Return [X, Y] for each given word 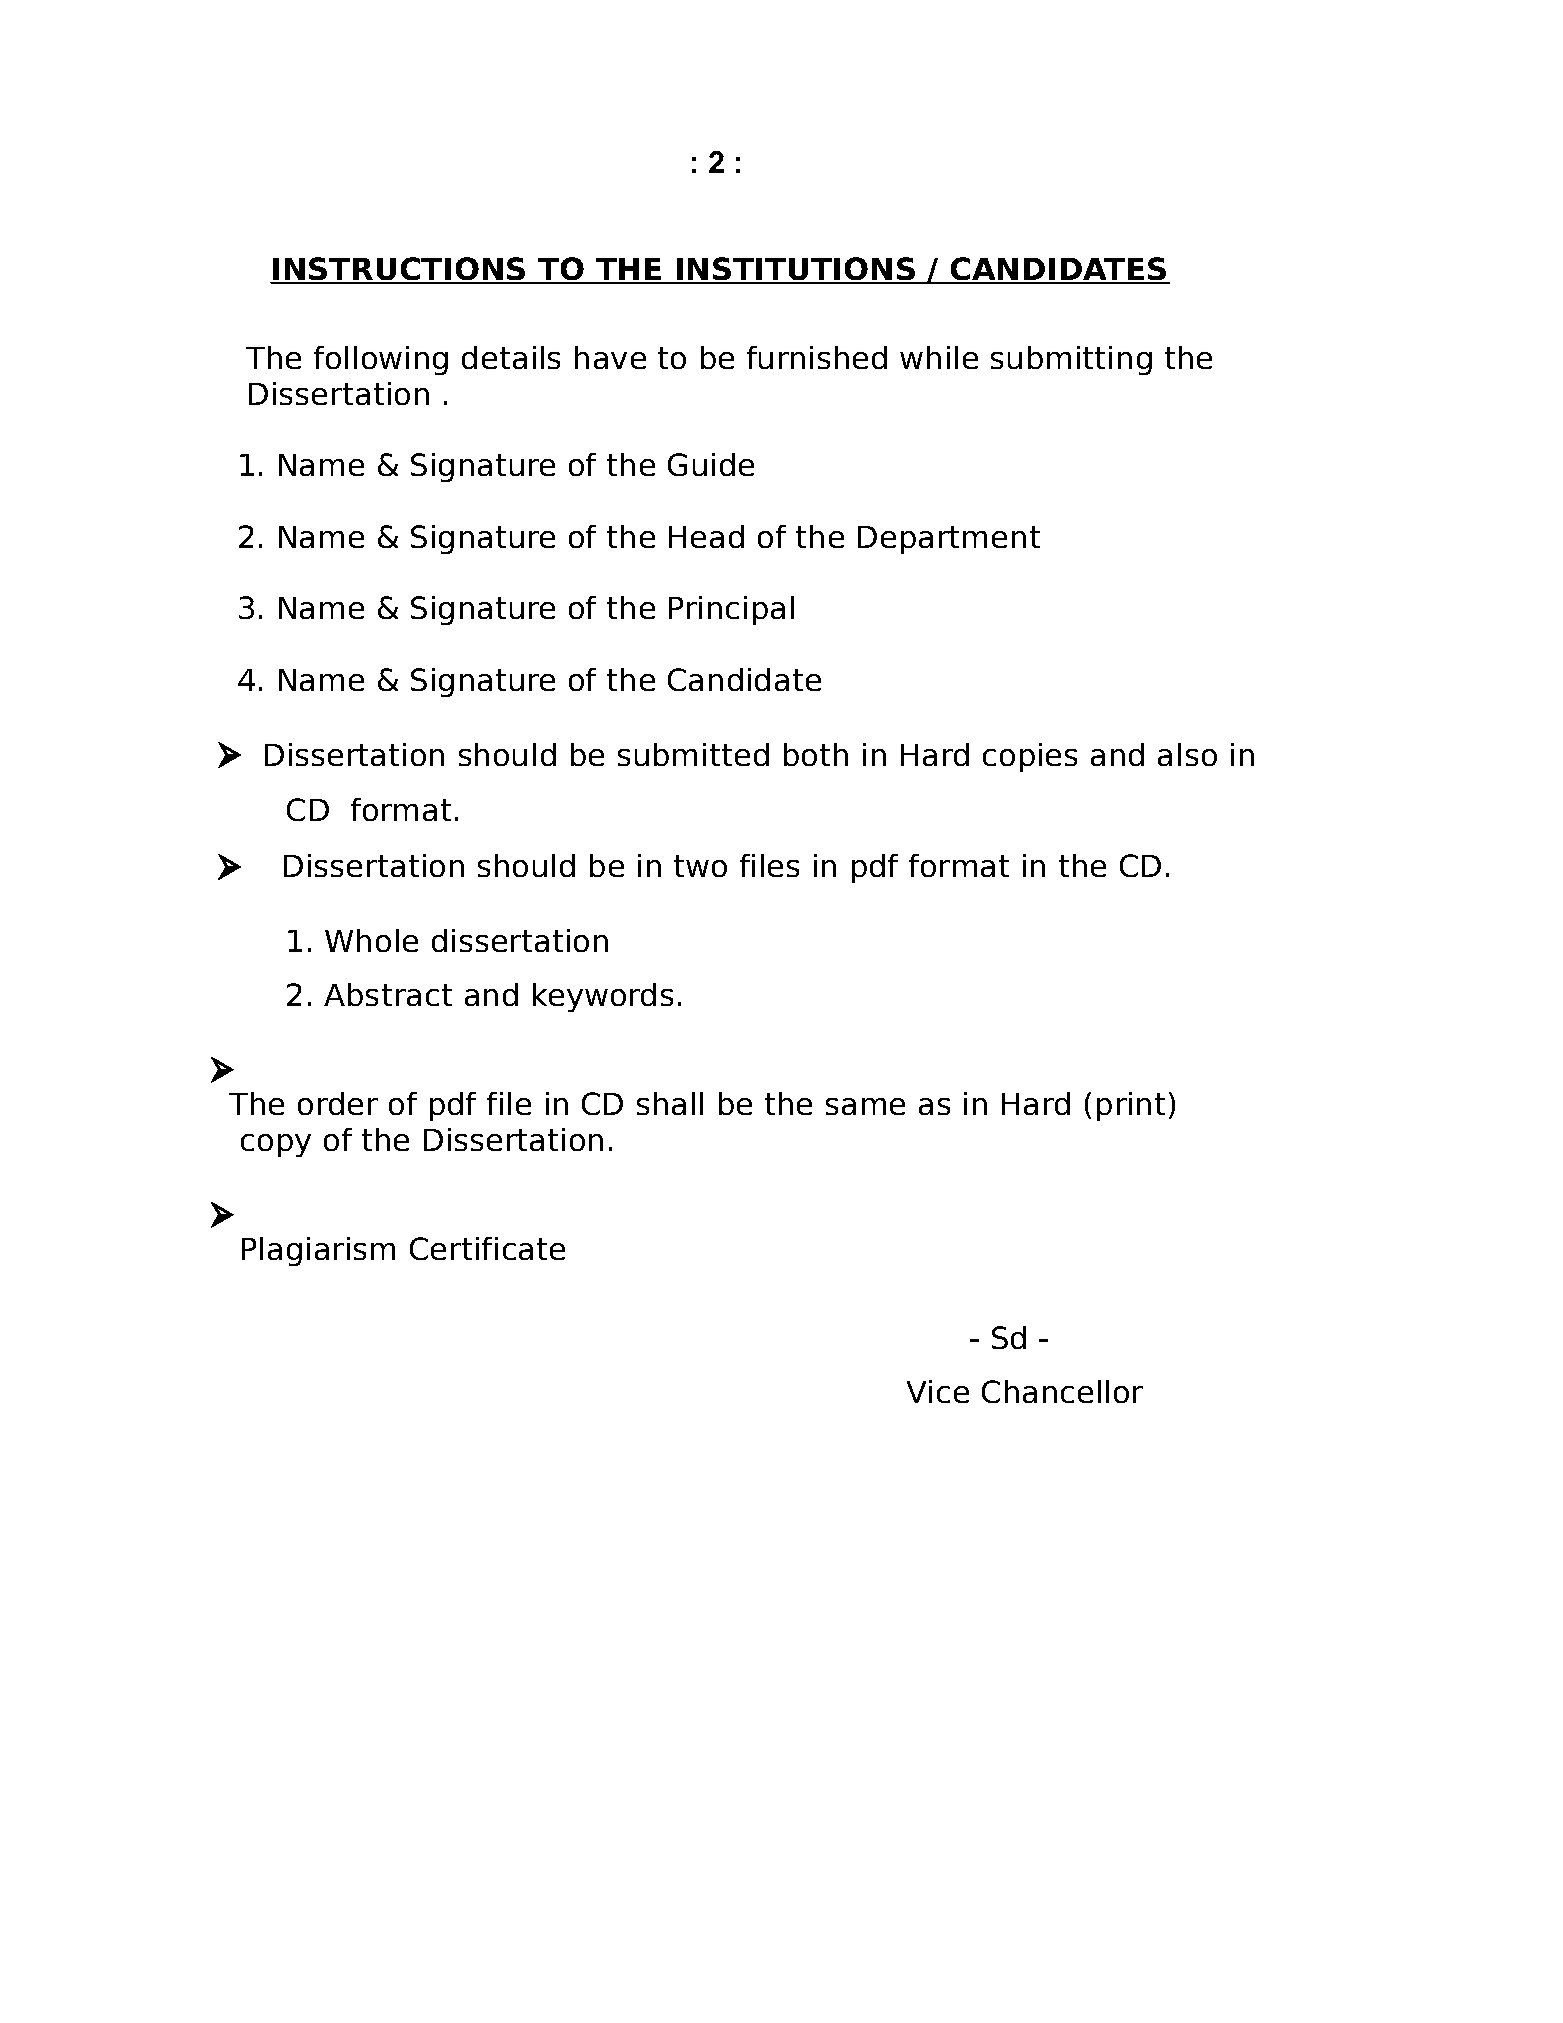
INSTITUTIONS [795, 270]
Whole [371, 940]
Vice [938, 1391]
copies [1030, 757]
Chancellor [1062, 1391]
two [700, 866]
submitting [1071, 360]
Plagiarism [318, 1251]
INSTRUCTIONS [399, 270]
